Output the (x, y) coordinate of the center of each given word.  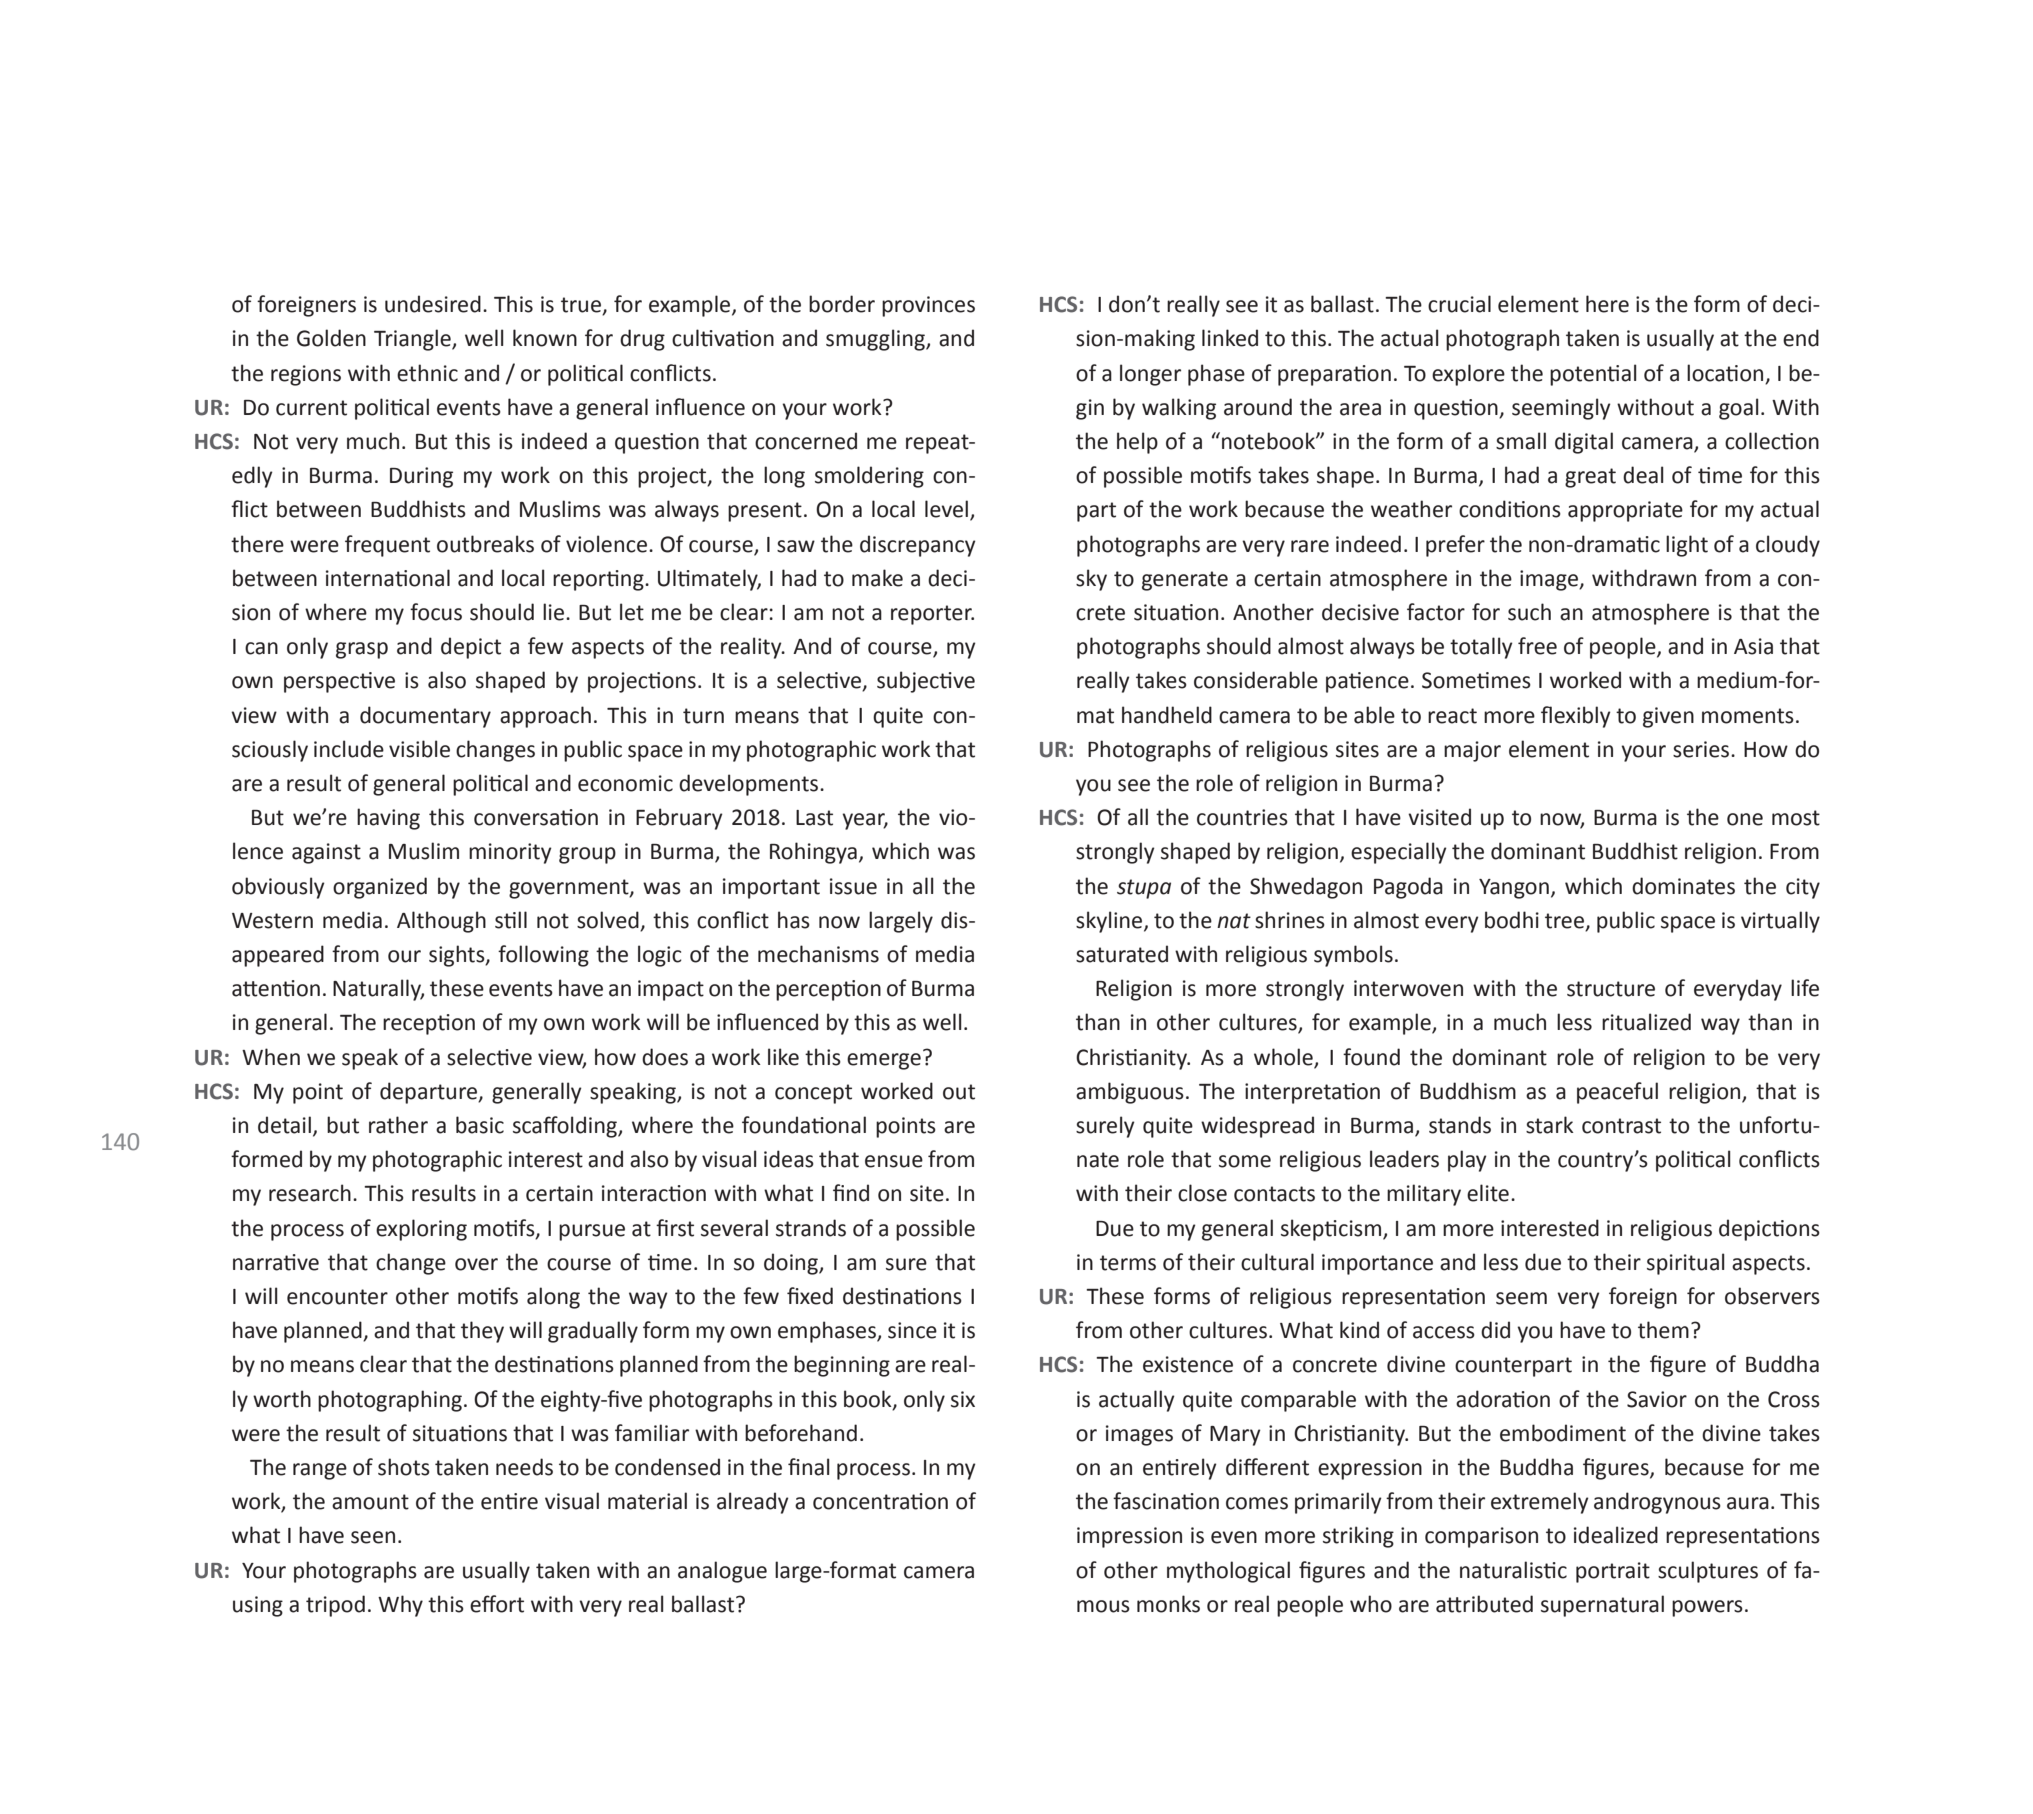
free (1537, 646)
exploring (421, 1230)
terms (1128, 1263)
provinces (928, 306)
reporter (932, 615)
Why (400, 1606)
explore (1468, 375)
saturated (1122, 954)
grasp (362, 650)
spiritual (1686, 1264)
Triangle (413, 340)
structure (1611, 989)
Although (441, 922)
